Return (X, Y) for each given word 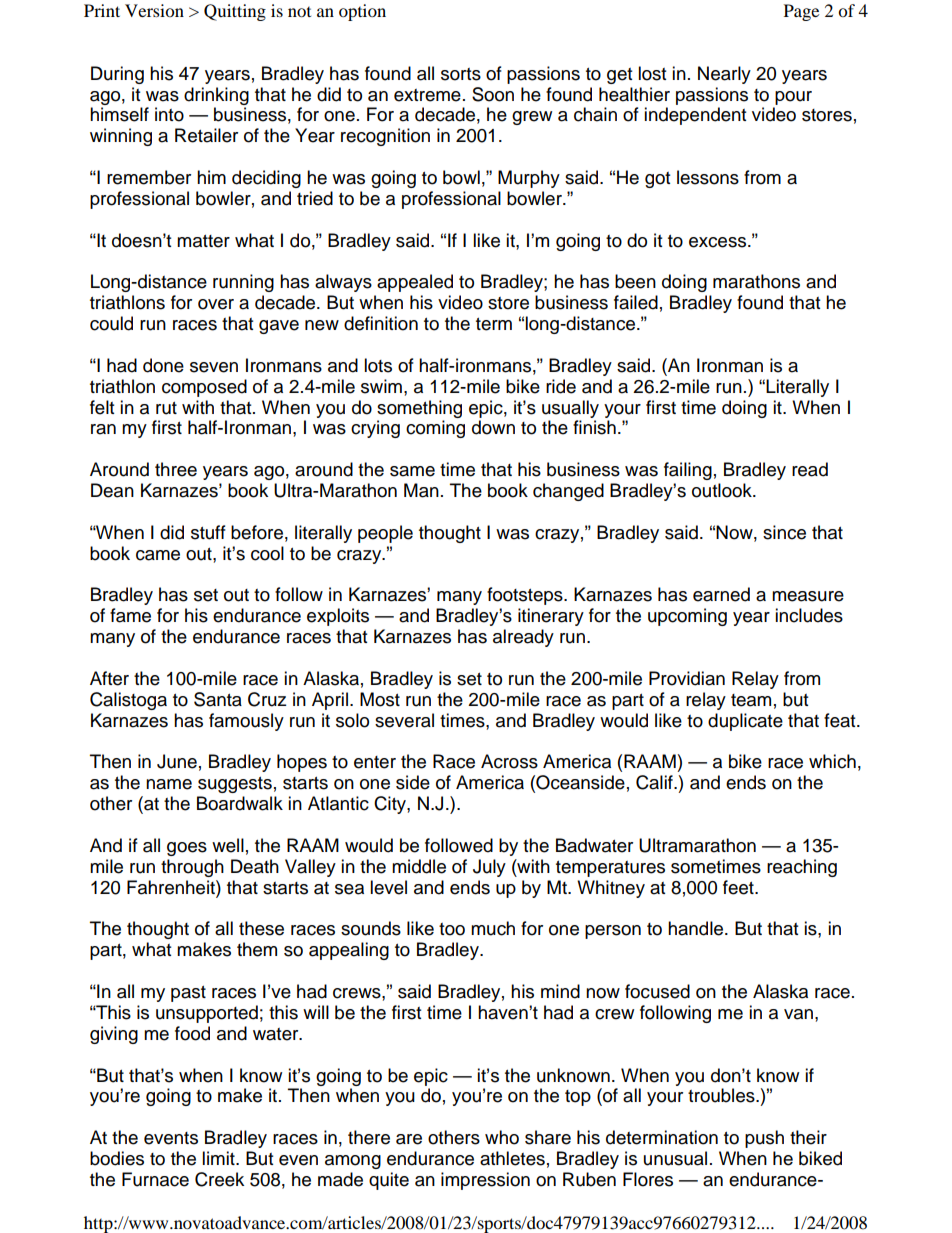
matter (203, 241)
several (404, 720)
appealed (415, 283)
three (176, 469)
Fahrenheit (172, 887)
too (452, 929)
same (412, 471)
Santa (218, 699)
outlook (723, 490)
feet (739, 887)
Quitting (235, 12)
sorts (461, 74)
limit (219, 1158)
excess (717, 242)
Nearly (724, 75)
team (751, 700)
